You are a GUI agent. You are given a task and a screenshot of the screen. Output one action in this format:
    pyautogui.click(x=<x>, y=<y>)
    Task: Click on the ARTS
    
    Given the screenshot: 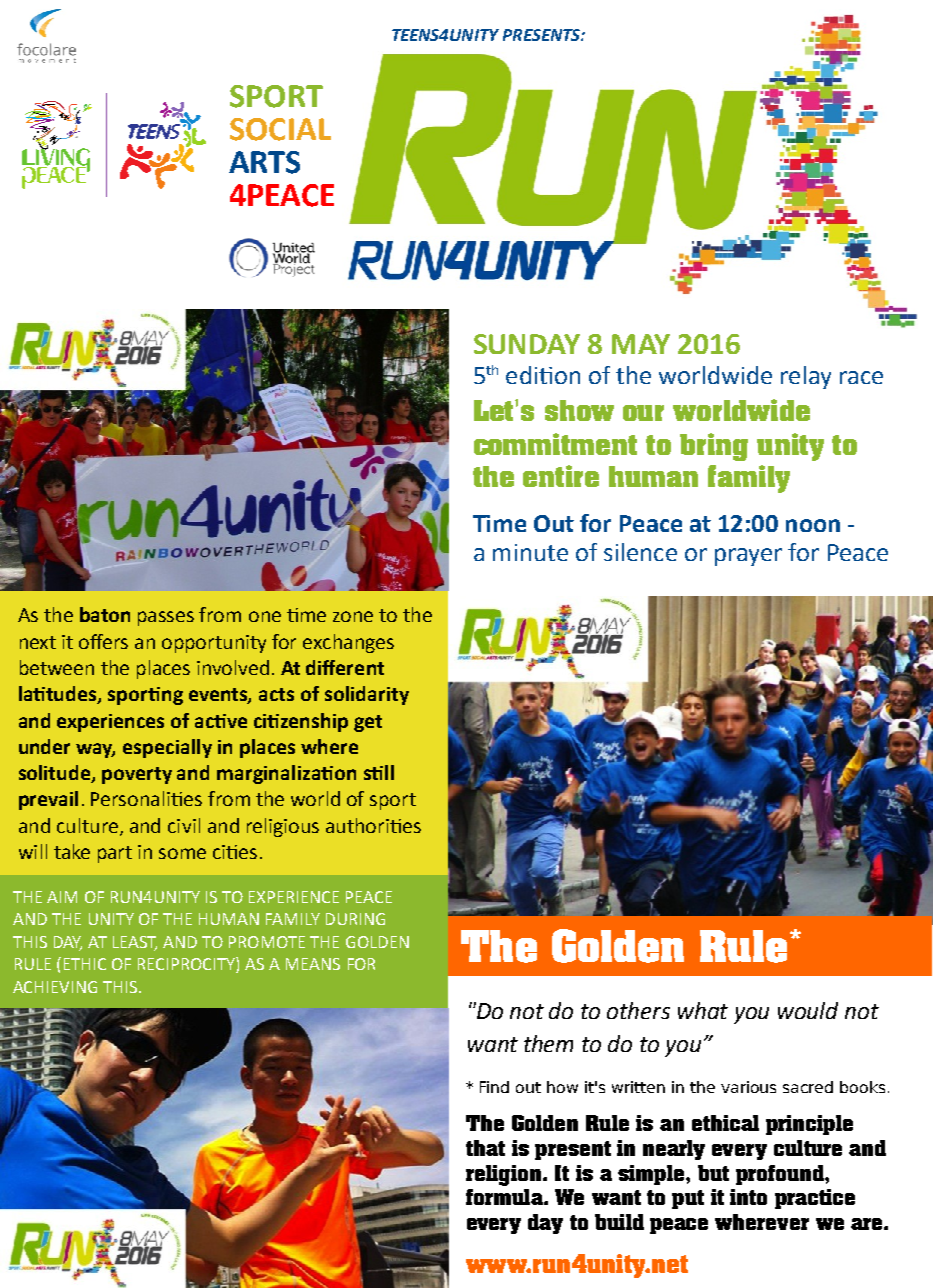 What is the action you would take?
    pyautogui.click(x=264, y=162)
